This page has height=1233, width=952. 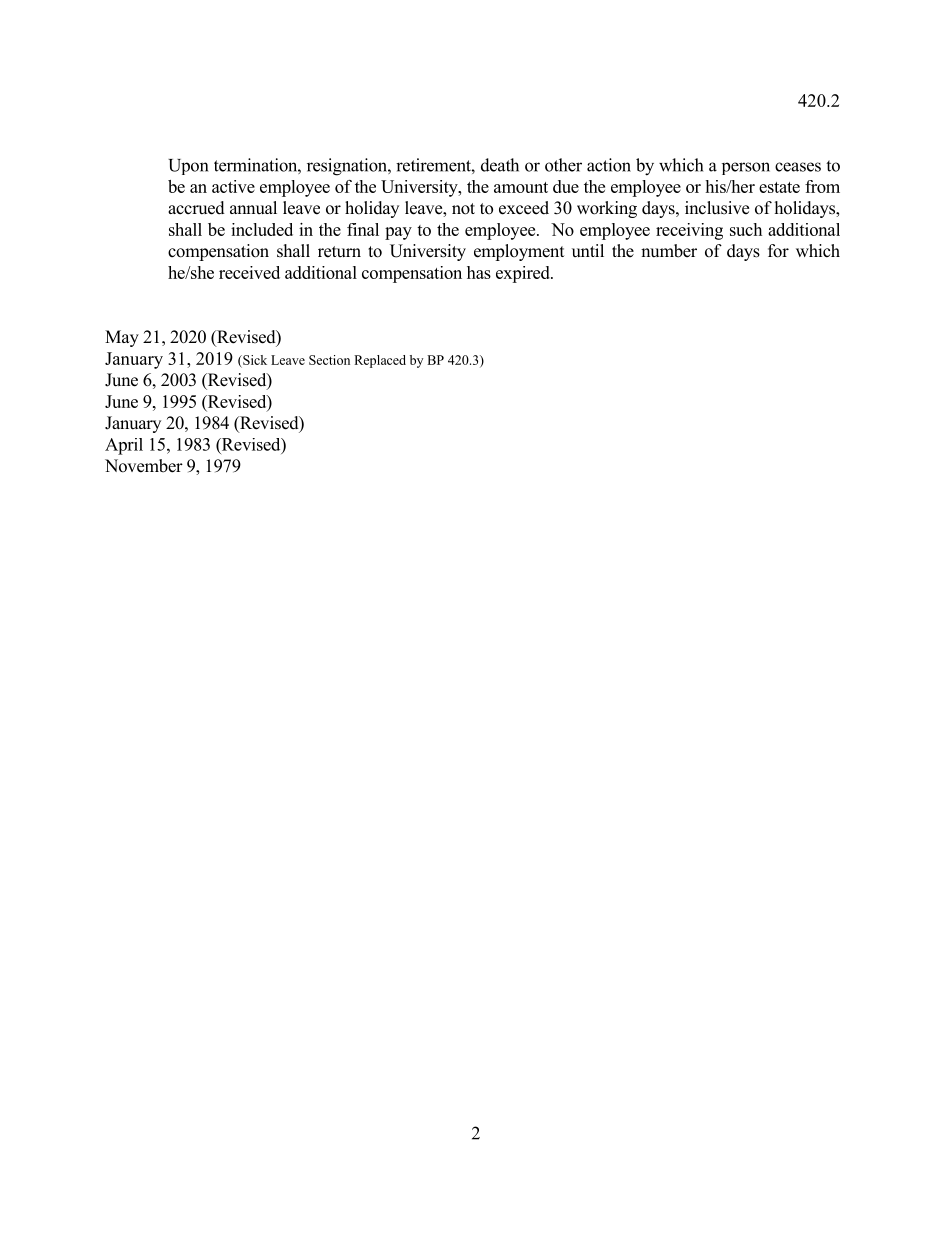 What do you see at coordinates (329, 360) in the page?
I see `Section` at bounding box center [329, 360].
